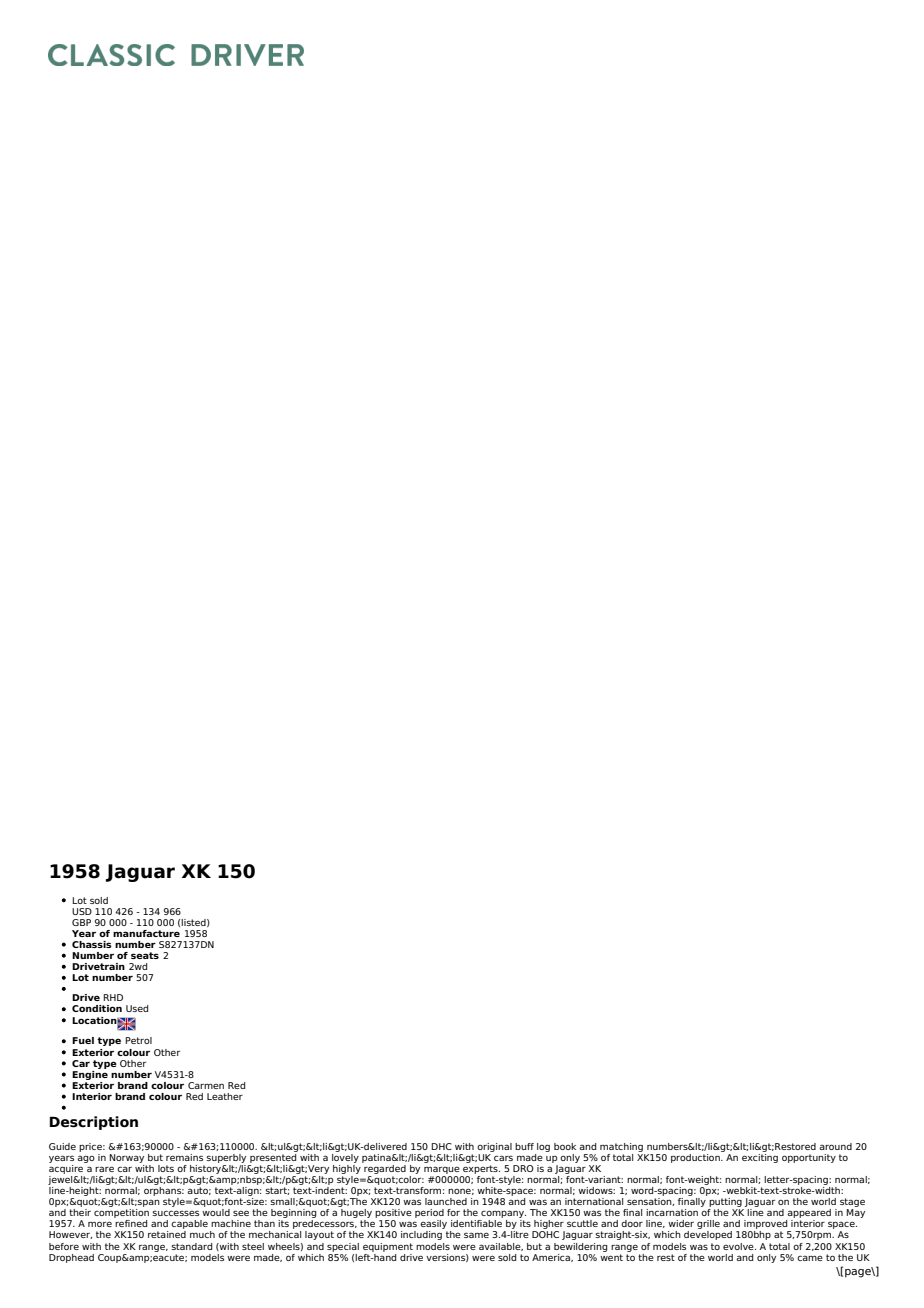  Describe the element at coordinates (146, 933) in the document. I see `manufacture` at that location.
